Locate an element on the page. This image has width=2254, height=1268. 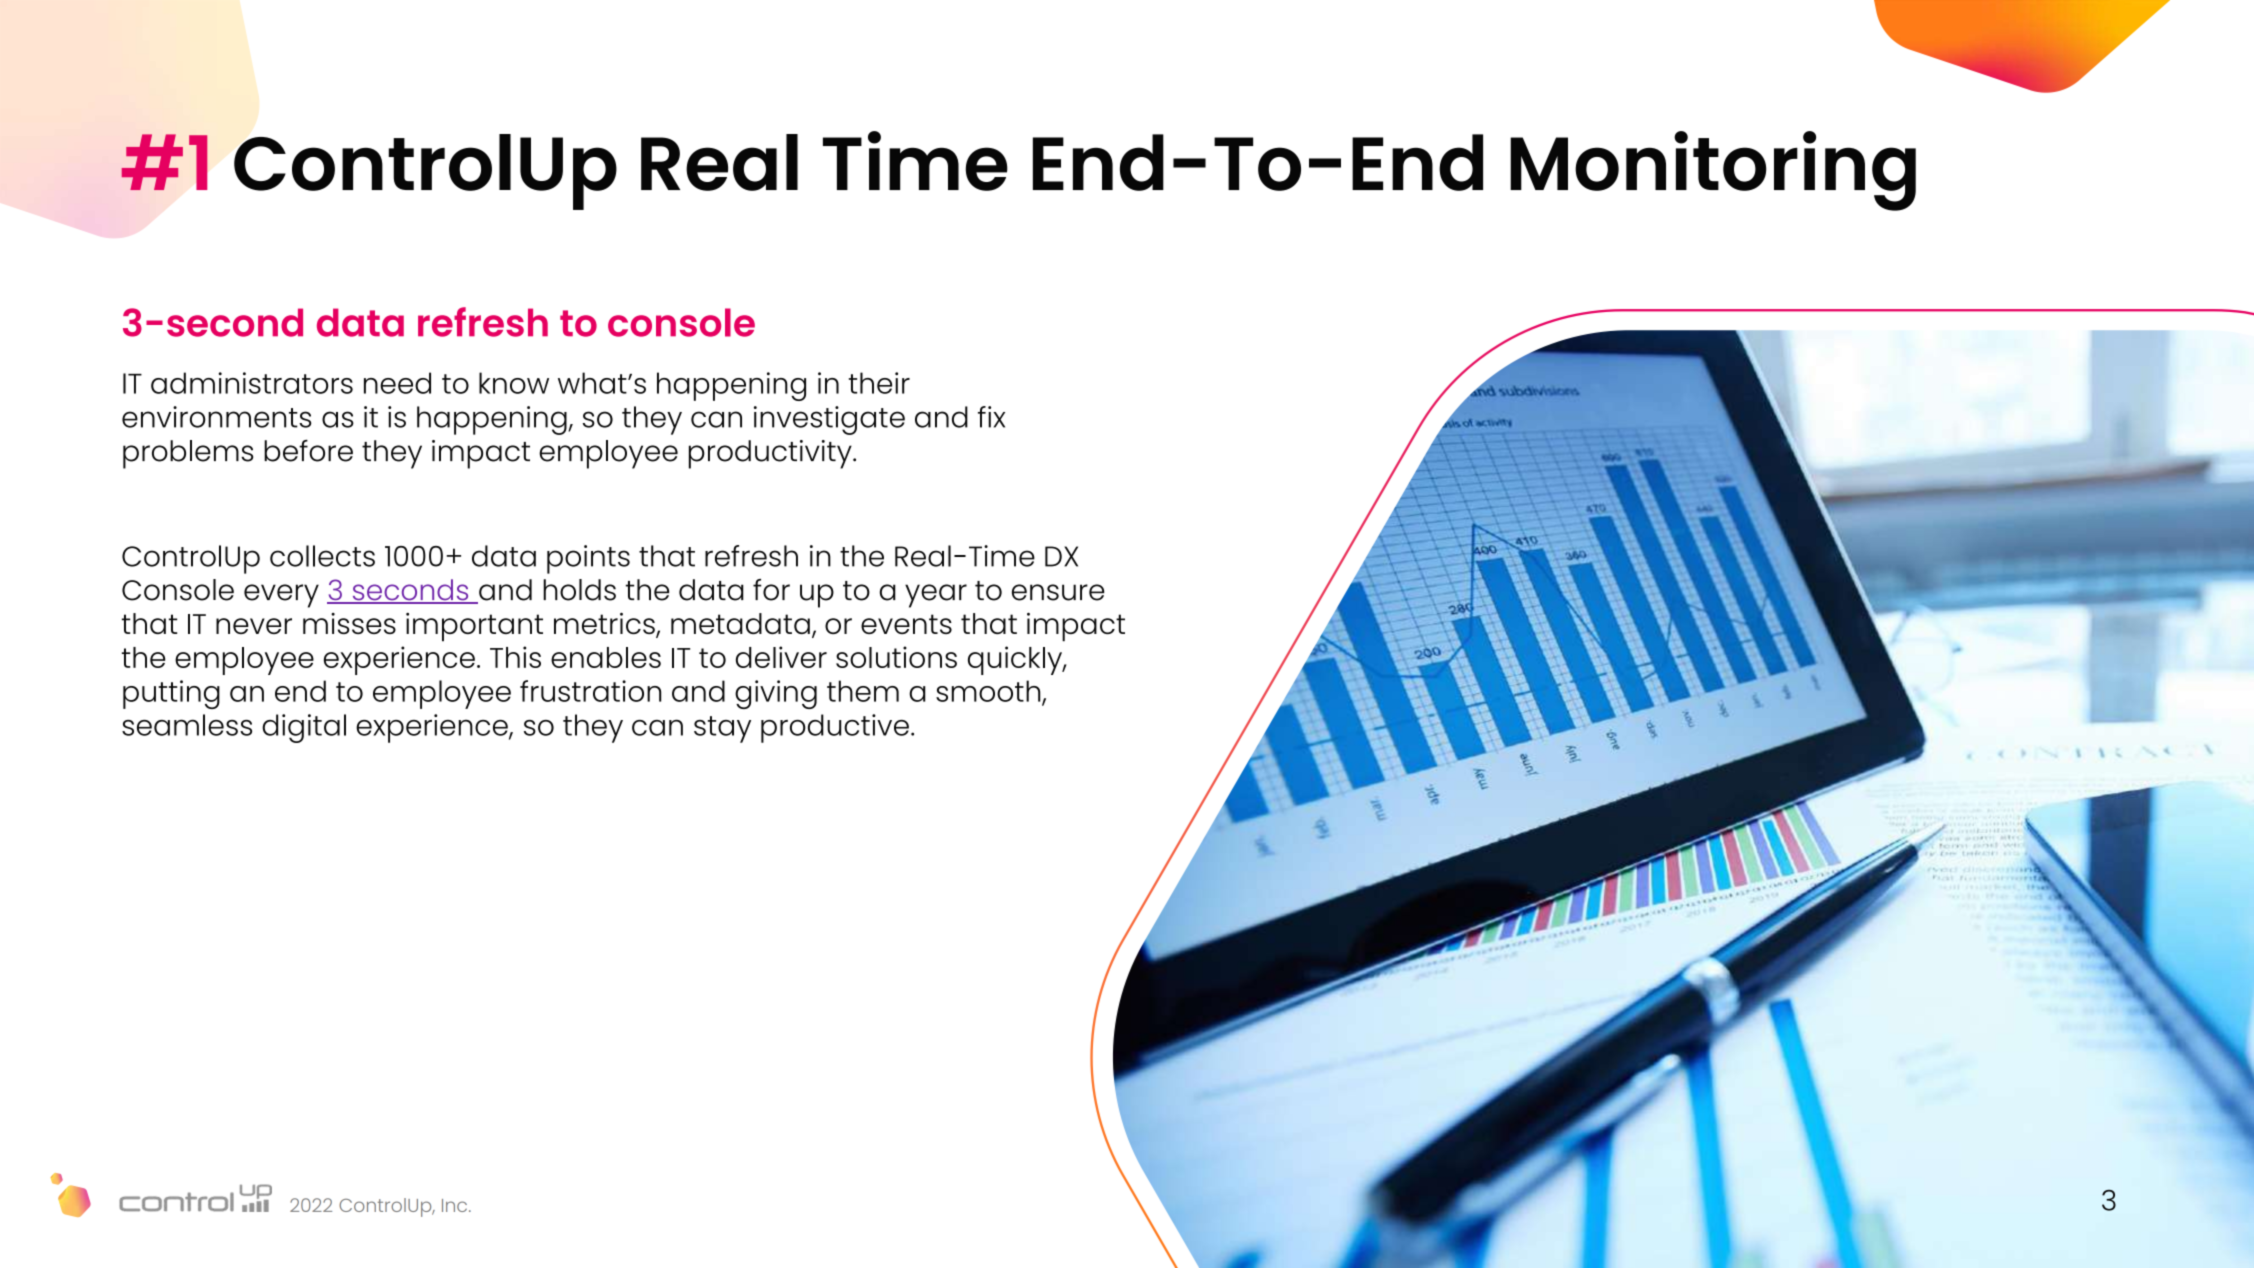
stay is located at coordinates (722, 729).
